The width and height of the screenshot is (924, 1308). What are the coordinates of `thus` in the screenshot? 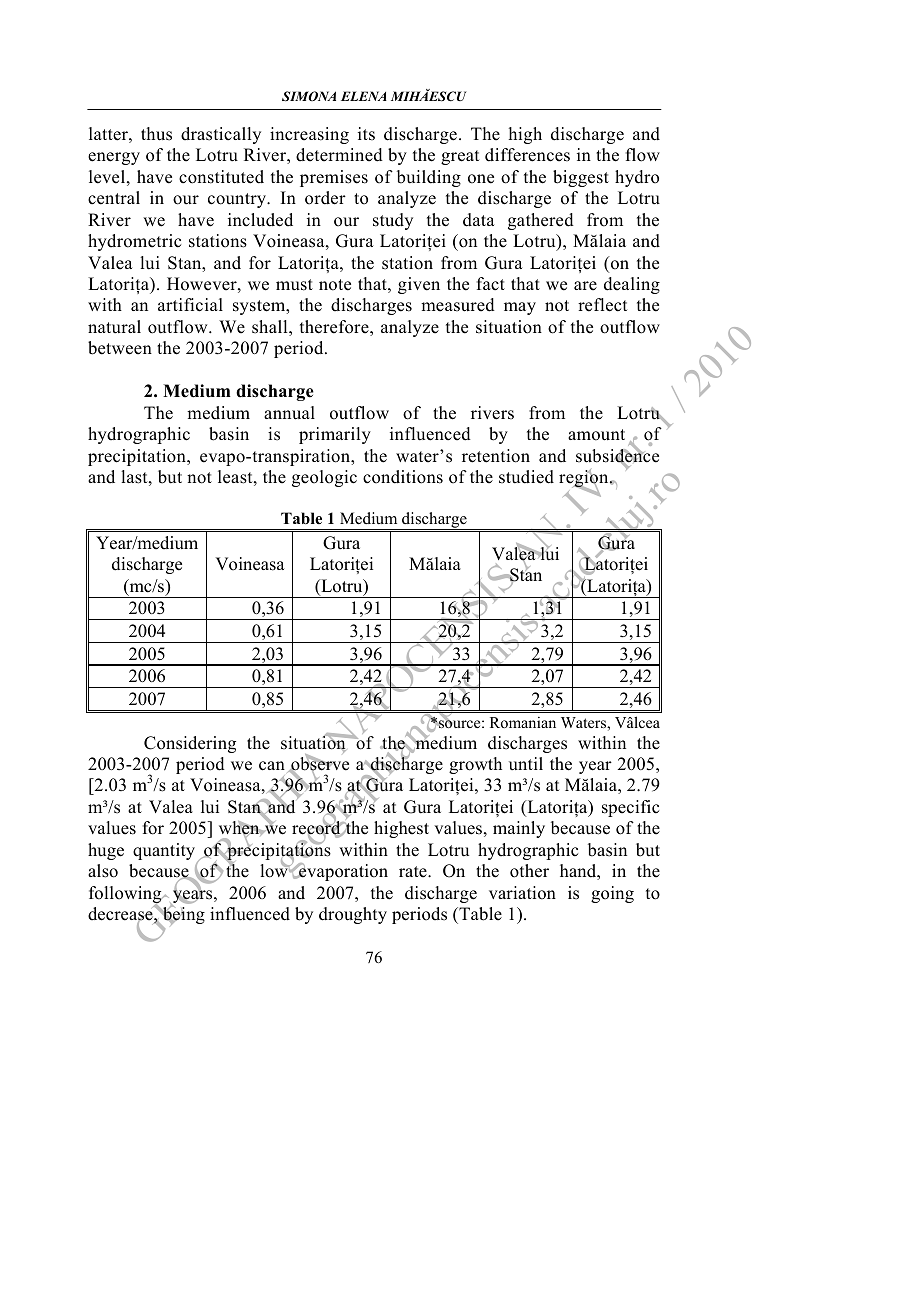 It's located at (156, 134).
